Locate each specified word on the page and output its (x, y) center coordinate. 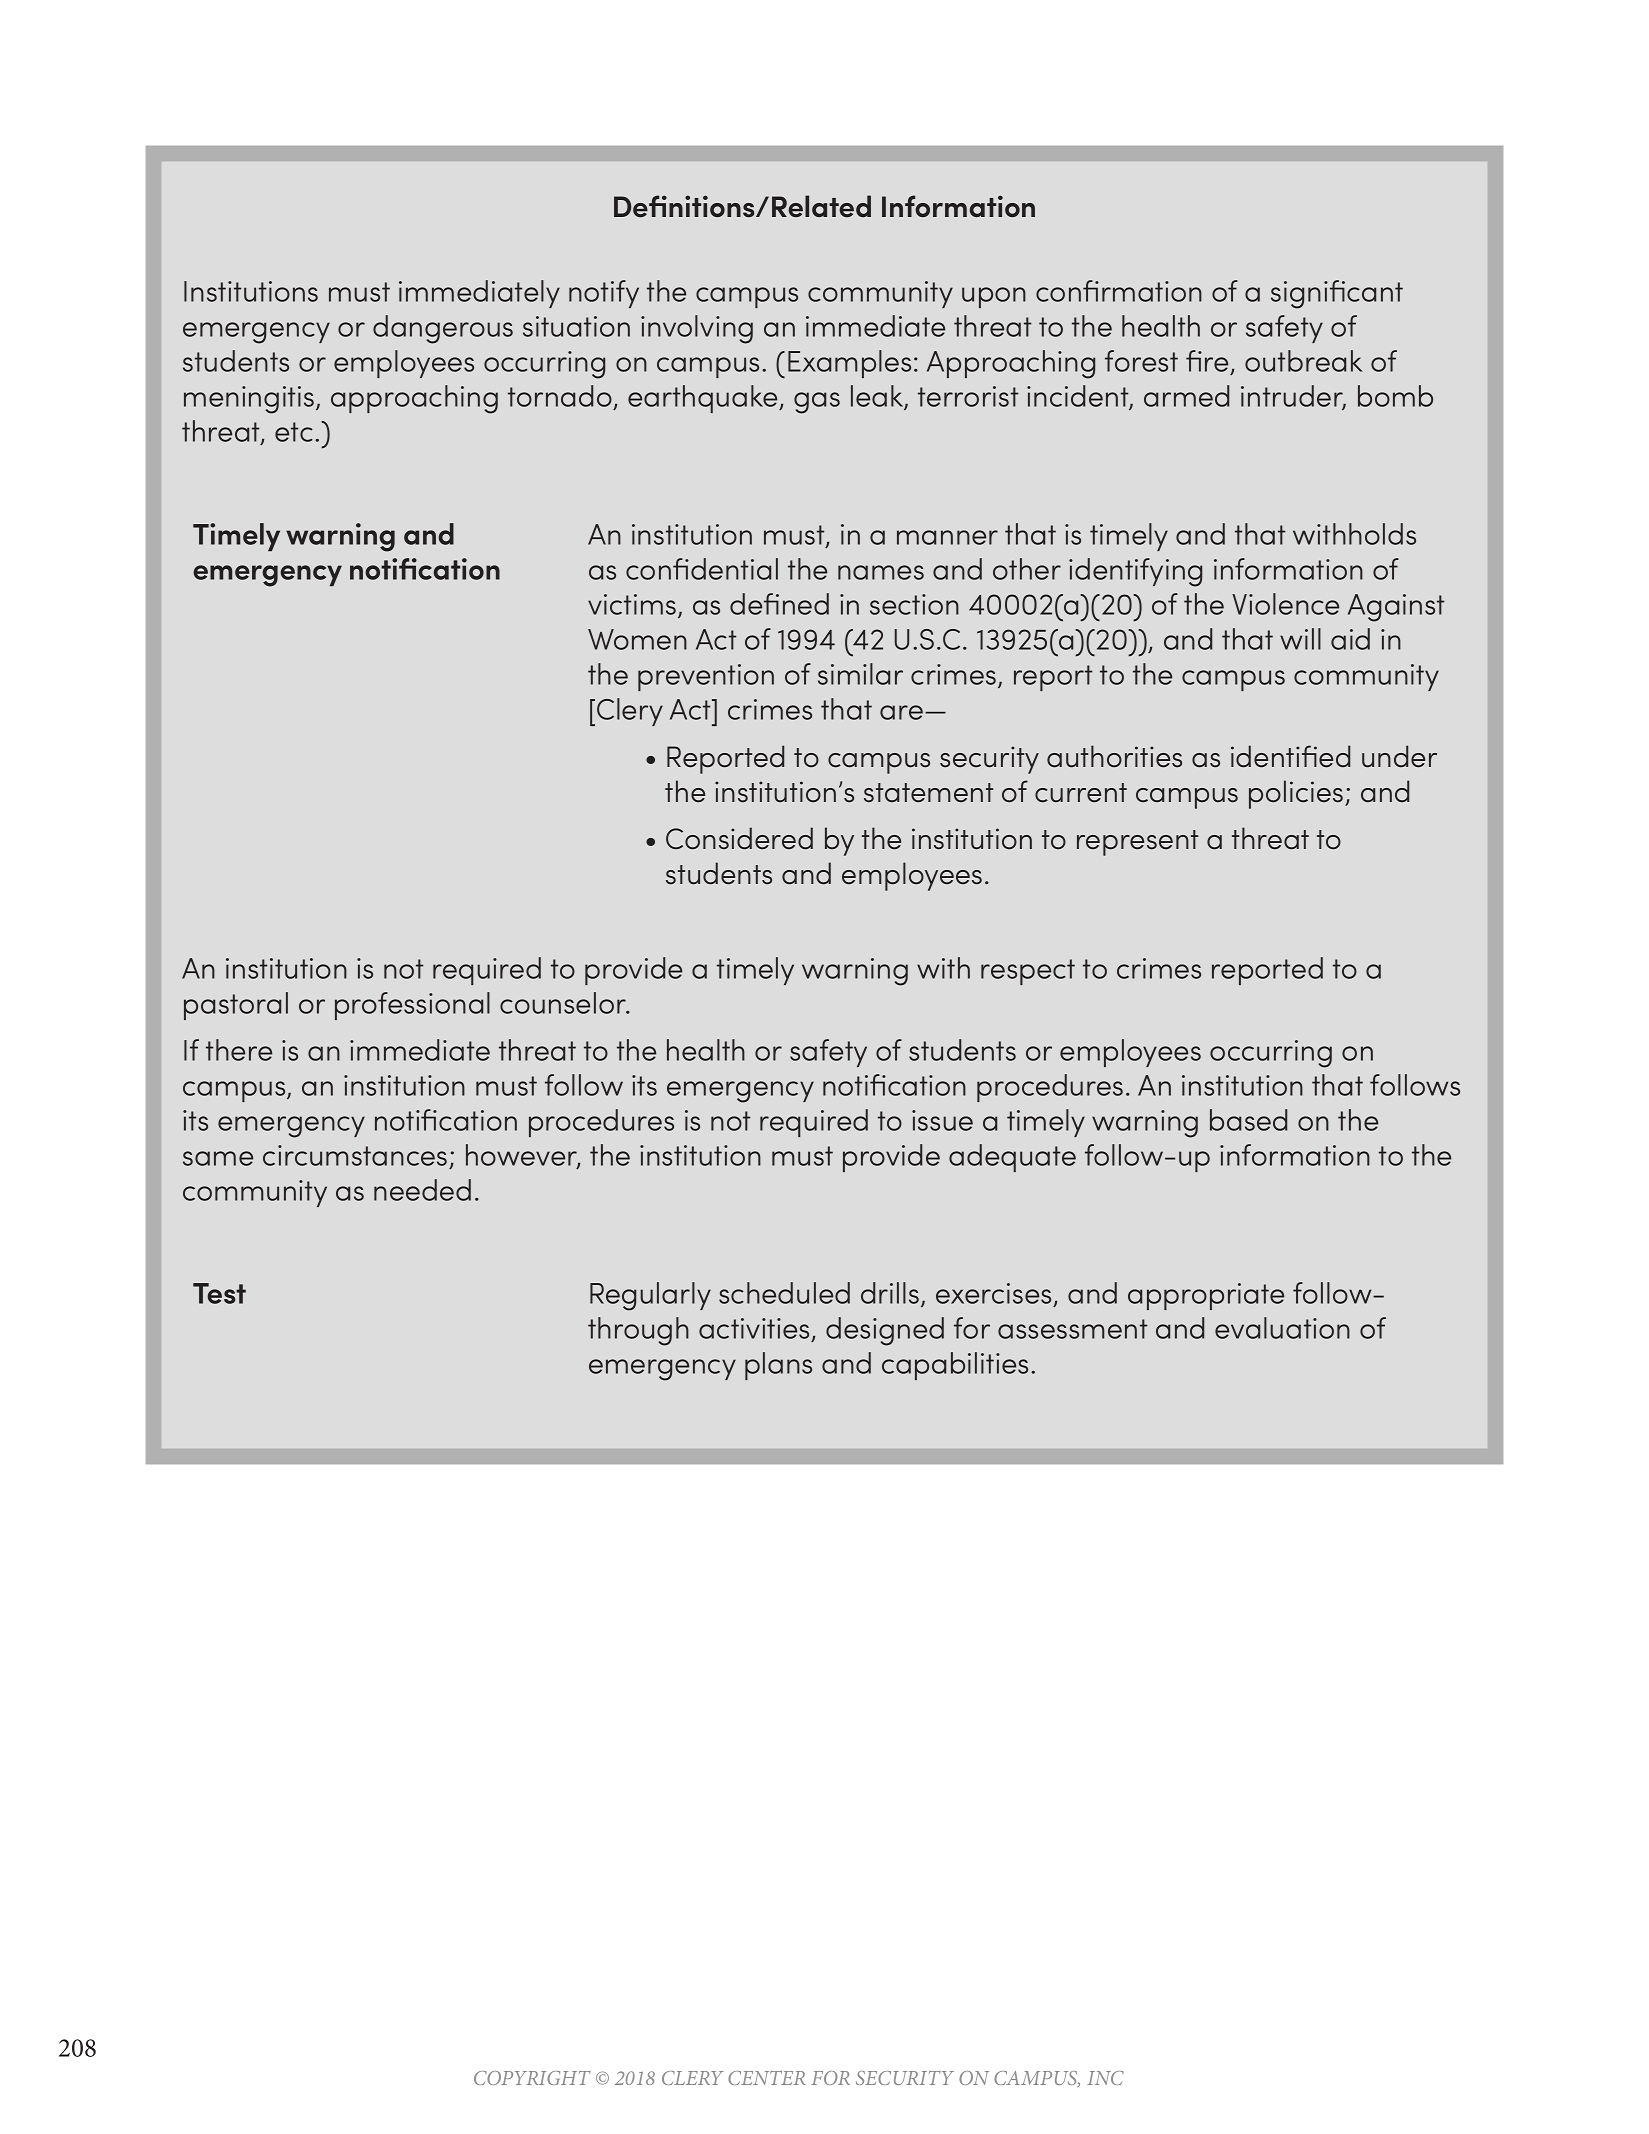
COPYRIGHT (532, 2078)
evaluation (1282, 1328)
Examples (849, 364)
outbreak (1303, 361)
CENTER (766, 2078)
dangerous (443, 329)
